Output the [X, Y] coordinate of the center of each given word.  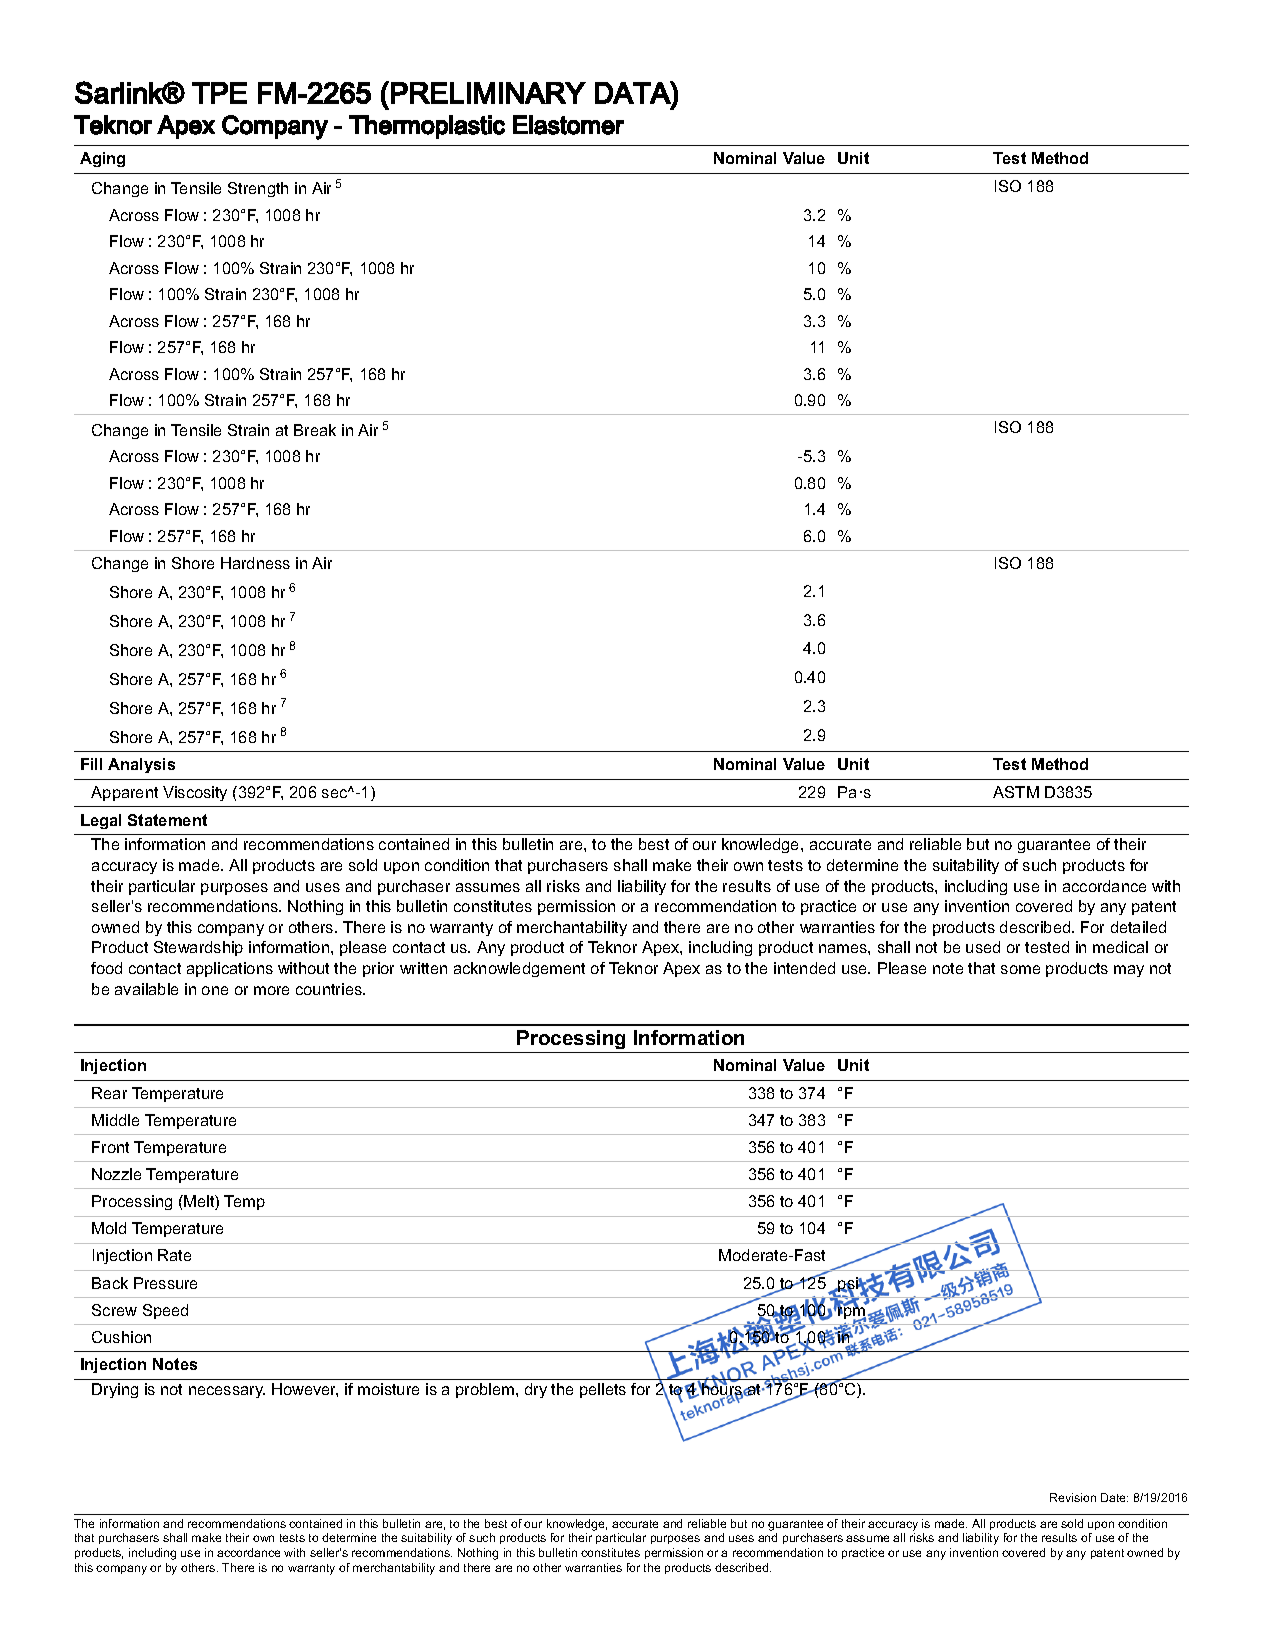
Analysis [141, 765]
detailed [1138, 927]
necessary [227, 1392]
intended [804, 968]
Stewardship [198, 948]
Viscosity [195, 793]
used [983, 947]
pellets [603, 1390]
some [1020, 969]
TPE [219, 93]
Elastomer [568, 125]
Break [315, 430]
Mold [109, 1228]
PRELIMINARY [488, 93]
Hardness [255, 563]
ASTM [1016, 792]
